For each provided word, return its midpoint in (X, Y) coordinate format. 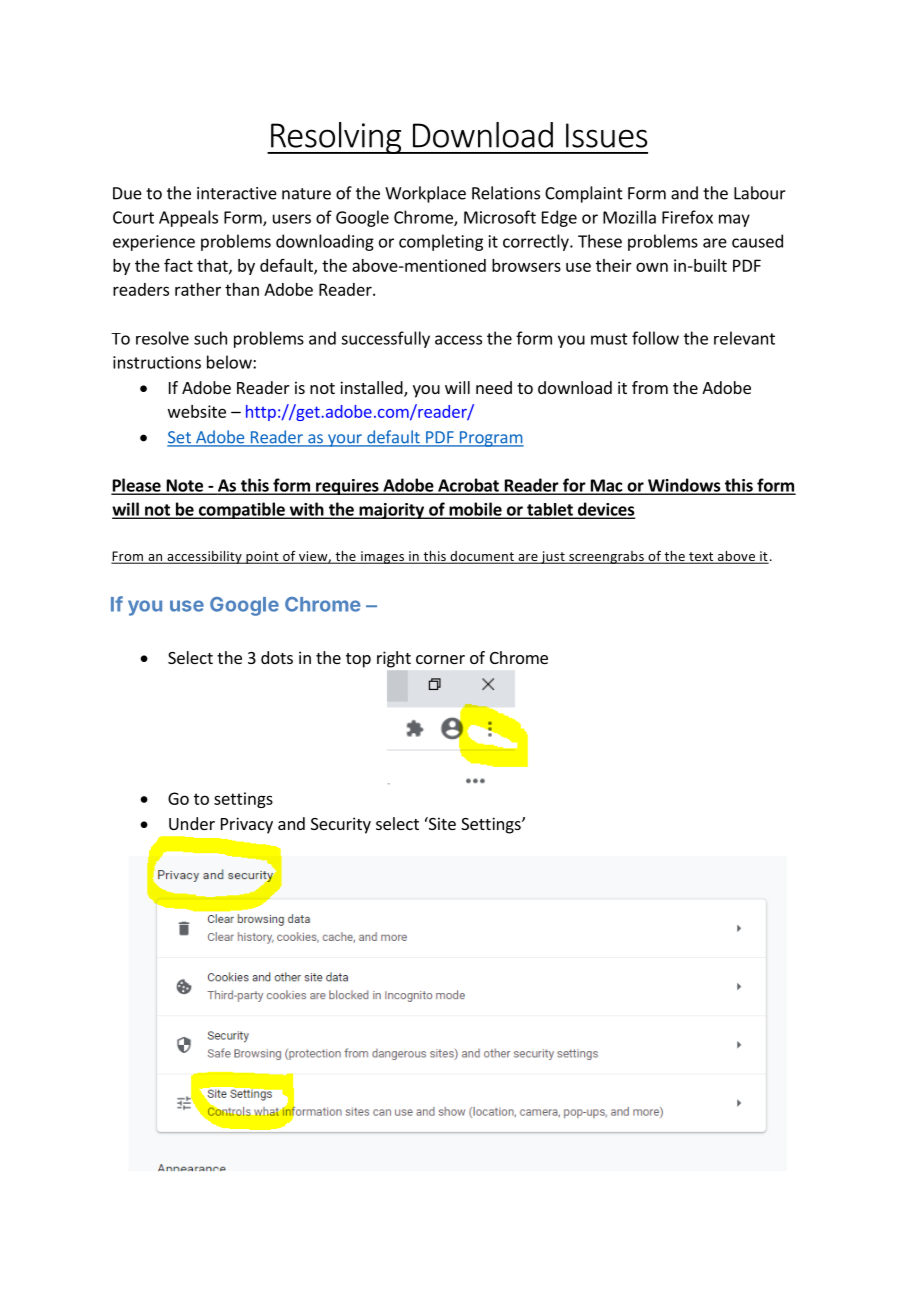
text (701, 558)
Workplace (425, 194)
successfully (385, 339)
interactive (237, 193)
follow (655, 338)
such (210, 338)
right (394, 659)
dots (277, 657)
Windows (684, 486)
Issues (607, 135)
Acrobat (468, 486)
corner (440, 659)
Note (184, 486)
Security (341, 825)
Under (192, 823)
